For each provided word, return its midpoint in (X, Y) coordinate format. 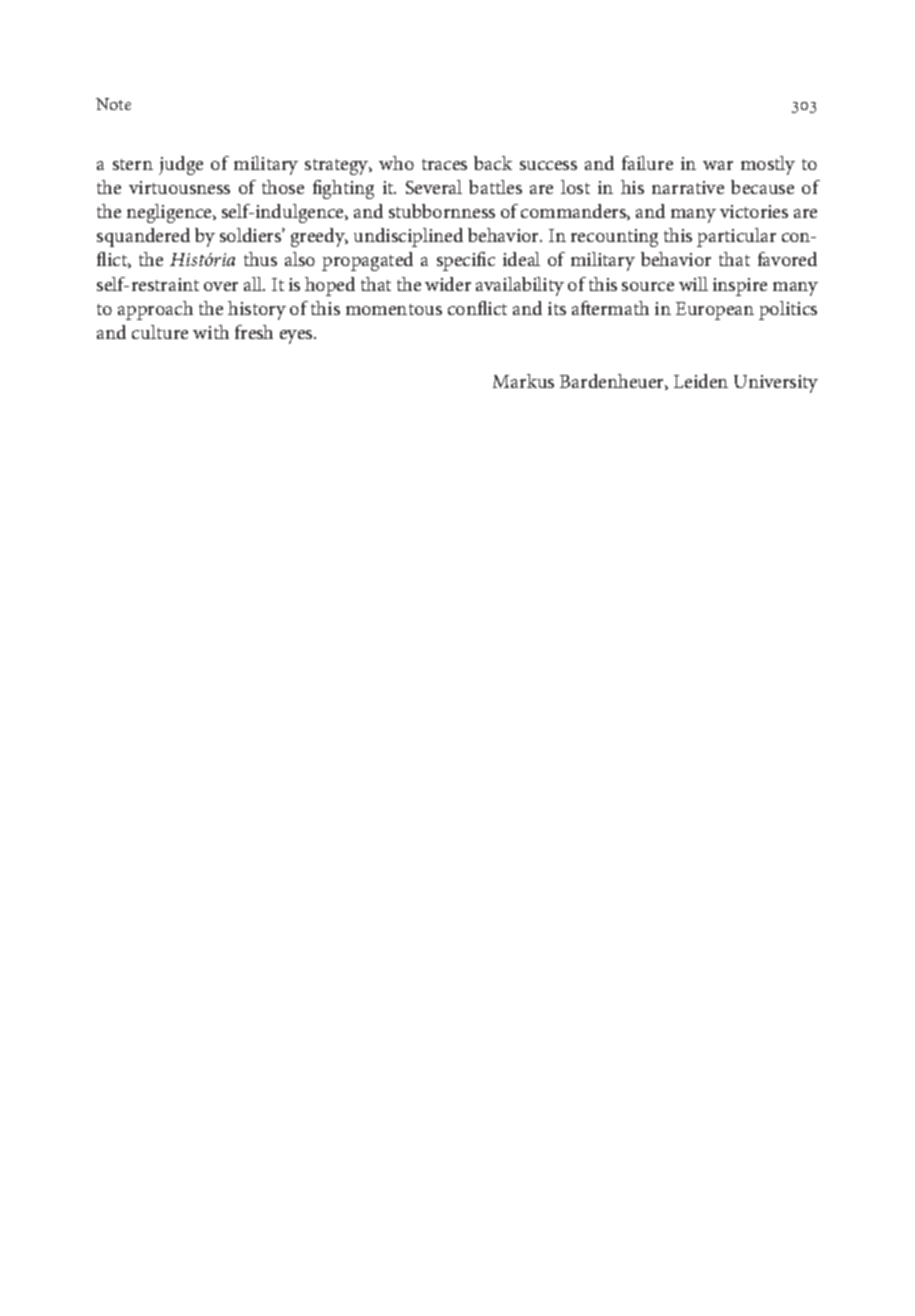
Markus (523, 381)
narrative (688, 187)
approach (155, 310)
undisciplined (408, 237)
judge (181, 165)
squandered (143, 237)
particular (736, 237)
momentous (394, 309)
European (715, 311)
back (493, 163)
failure (647, 163)
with (211, 332)
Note (113, 104)
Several (434, 187)
